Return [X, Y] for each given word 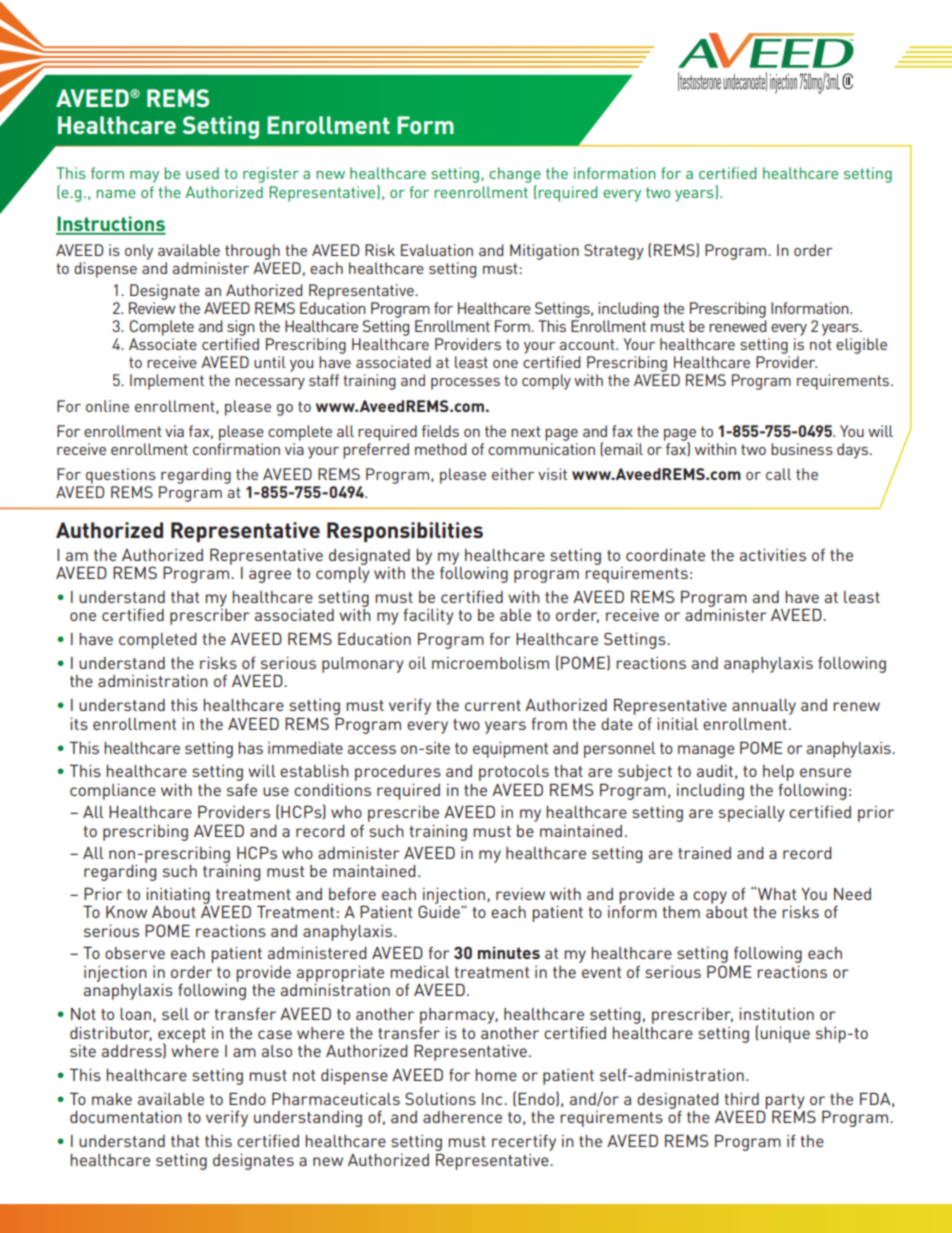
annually [764, 707]
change [515, 175]
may [144, 177]
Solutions [440, 1098]
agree [270, 576]
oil [417, 663]
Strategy [614, 252]
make [112, 1099]
